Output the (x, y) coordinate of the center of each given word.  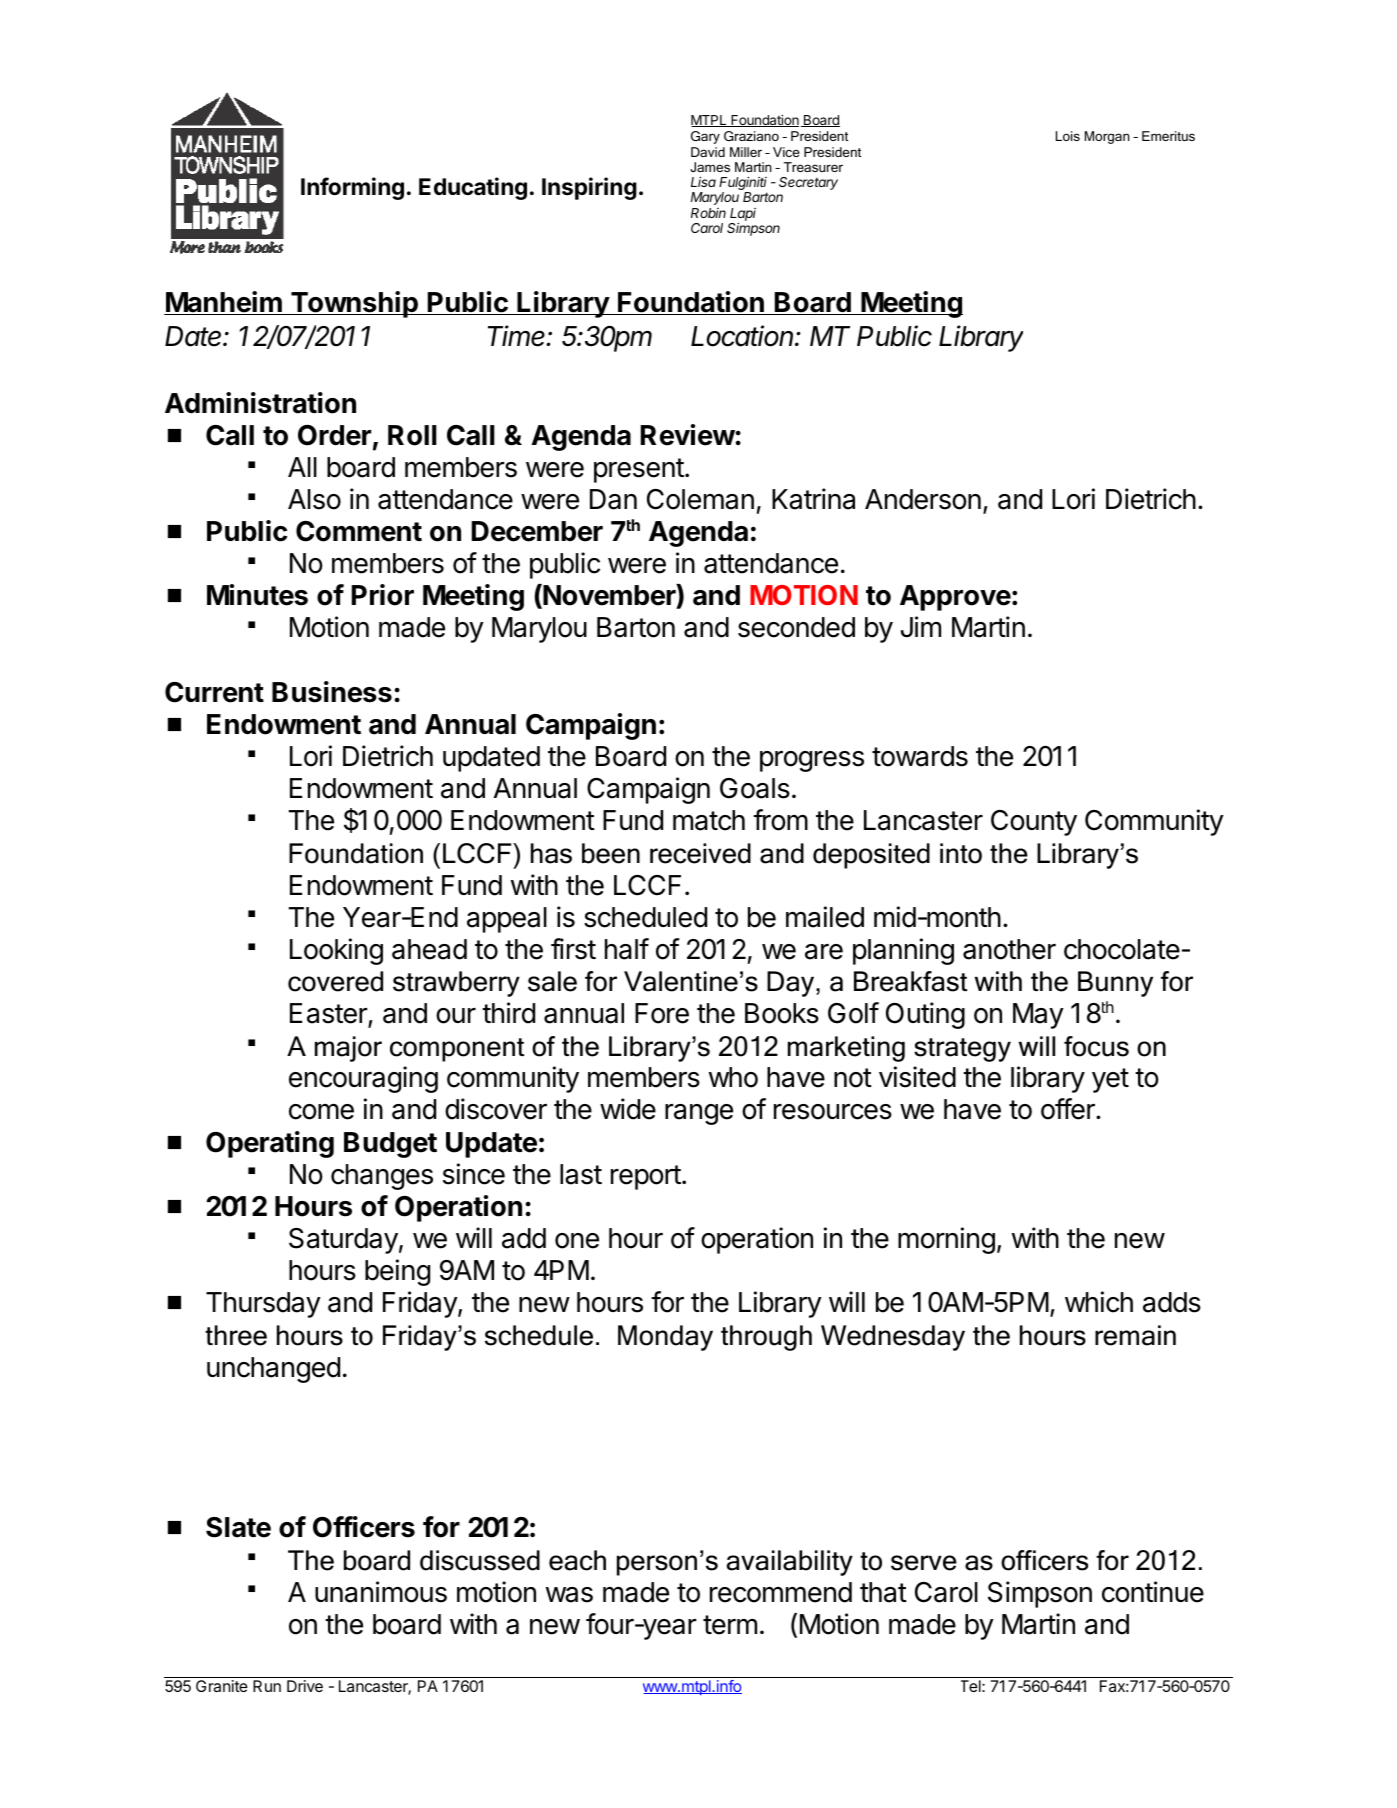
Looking (336, 951)
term (730, 1625)
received (700, 853)
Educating (473, 188)
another (1009, 949)
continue (1153, 1592)
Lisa (703, 182)
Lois (1068, 136)
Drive (305, 1686)
